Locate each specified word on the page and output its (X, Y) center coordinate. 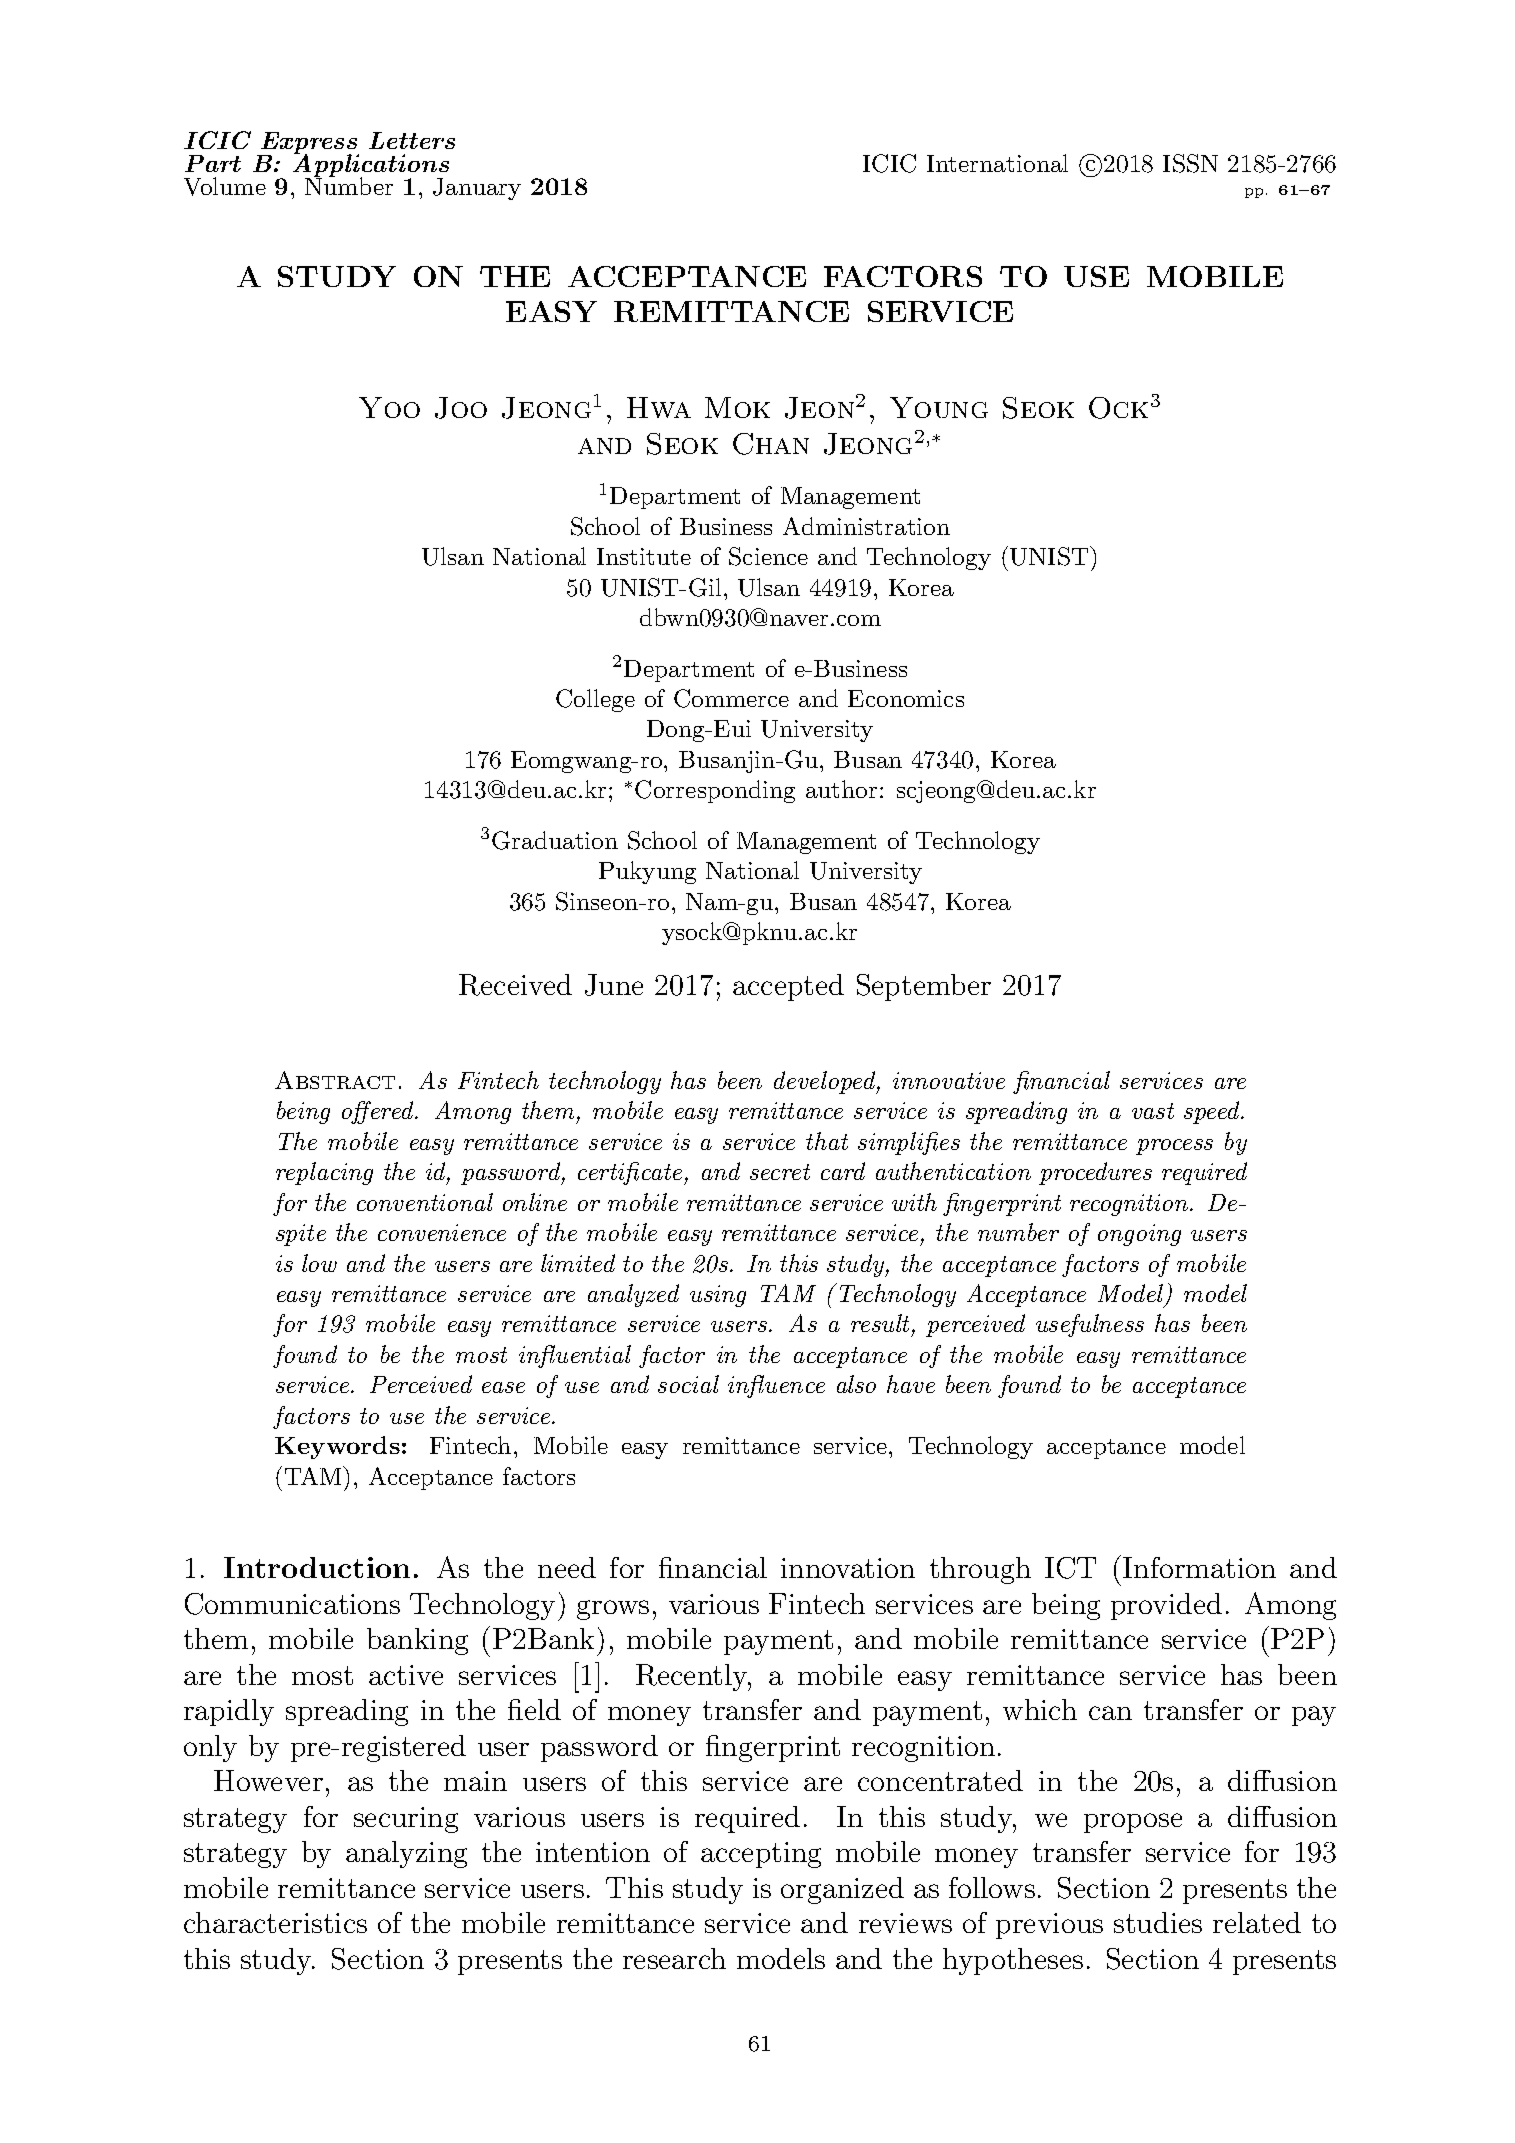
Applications (371, 166)
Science (768, 556)
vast (1153, 1111)
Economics (906, 698)
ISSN (1190, 163)
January (477, 189)
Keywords (337, 1447)
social (688, 1384)
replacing (324, 1173)
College (595, 700)
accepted (788, 987)
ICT (1070, 1568)
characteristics (275, 1922)
